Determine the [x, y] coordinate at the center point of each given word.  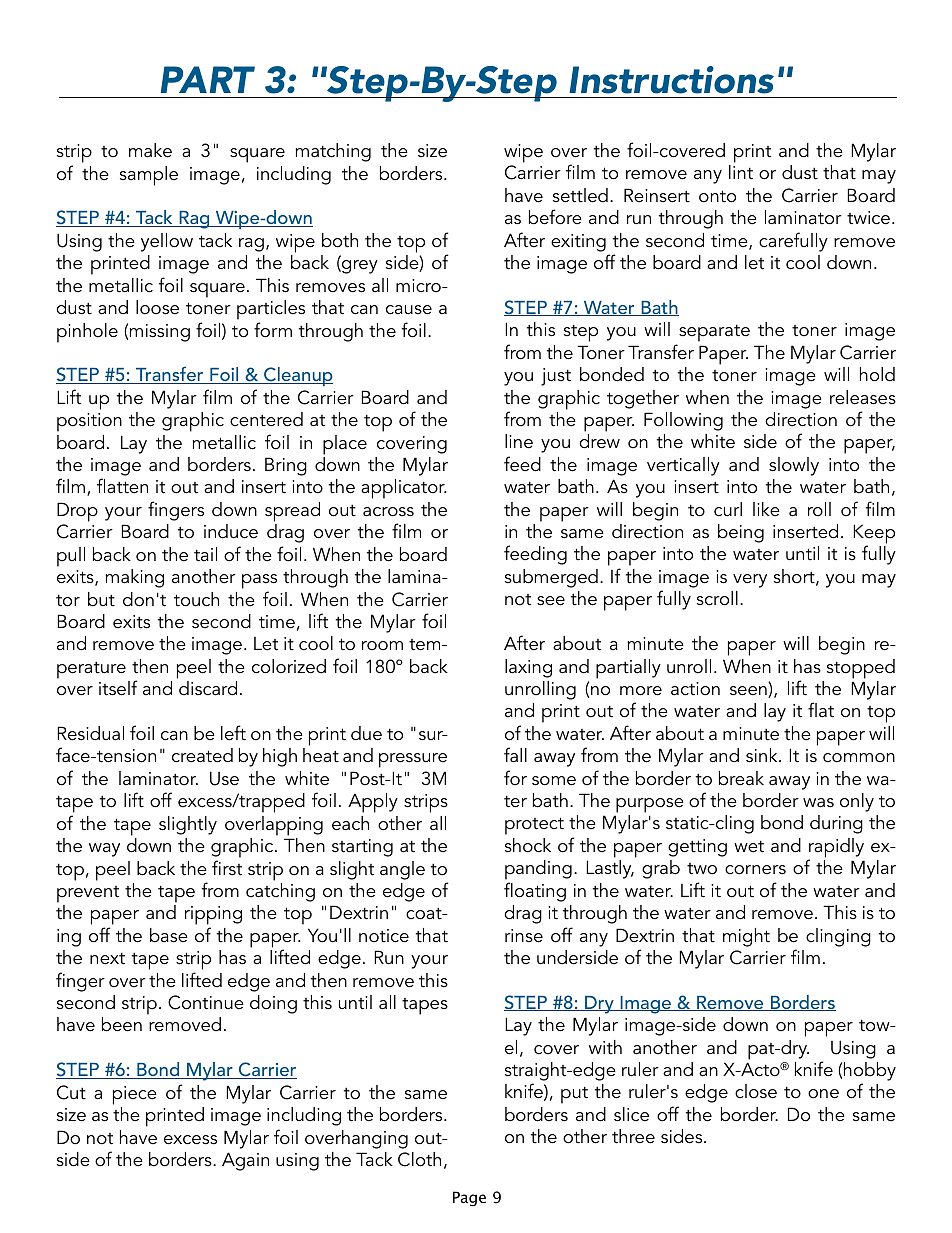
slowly [794, 466]
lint [741, 172]
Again [245, 1161]
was [818, 803]
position [89, 422]
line [519, 441]
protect [534, 826]
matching [333, 152]
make [150, 150]
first [227, 868]
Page [469, 1198]
